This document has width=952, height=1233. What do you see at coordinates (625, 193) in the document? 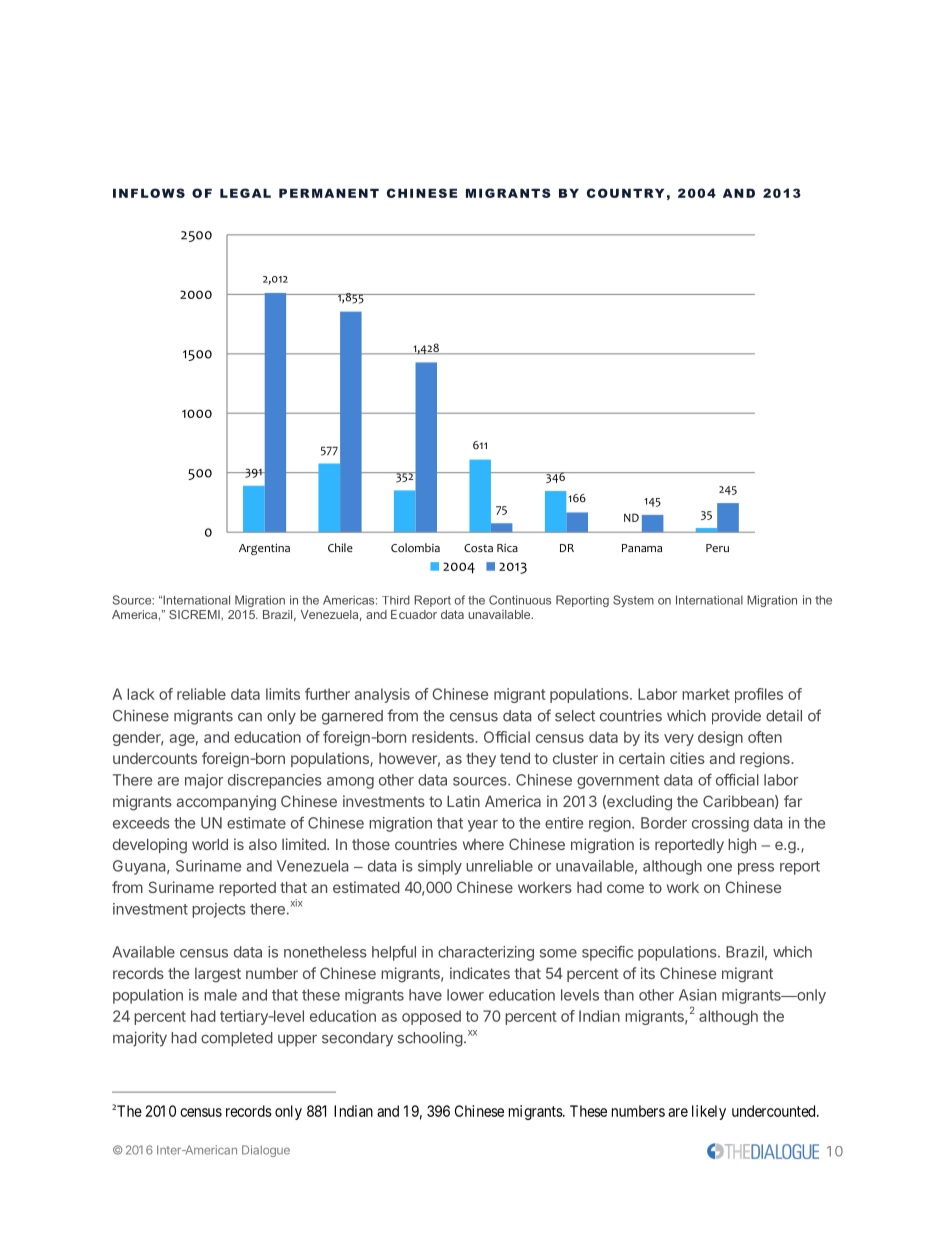
I see `COUNTRY` at bounding box center [625, 193].
